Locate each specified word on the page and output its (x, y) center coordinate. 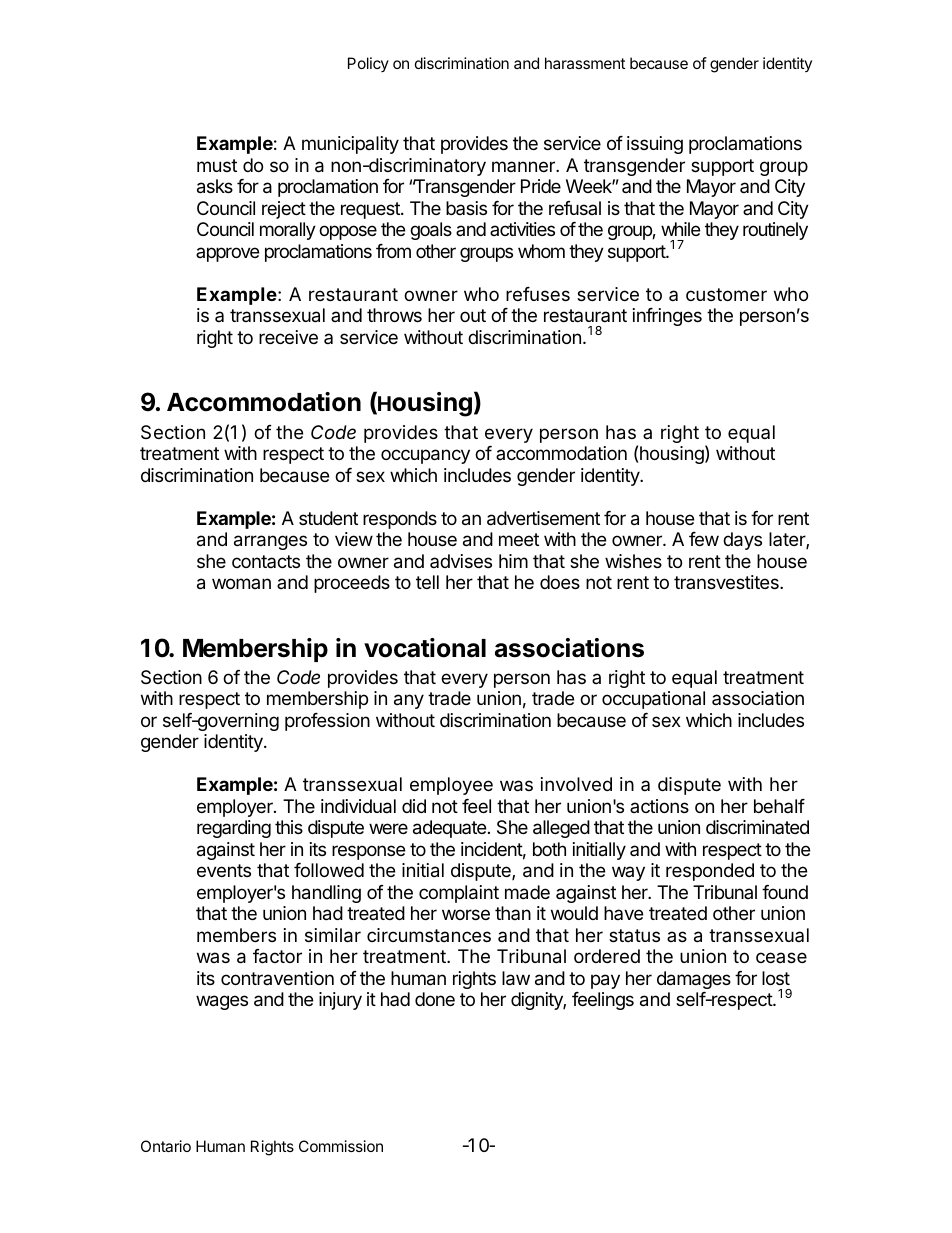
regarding (234, 829)
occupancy (425, 456)
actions (659, 806)
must (217, 165)
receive (288, 337)
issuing (655, 145)
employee (451, 786)
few (704, 539)
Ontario (166, 1146)
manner (524, 166)
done (435, 999)
